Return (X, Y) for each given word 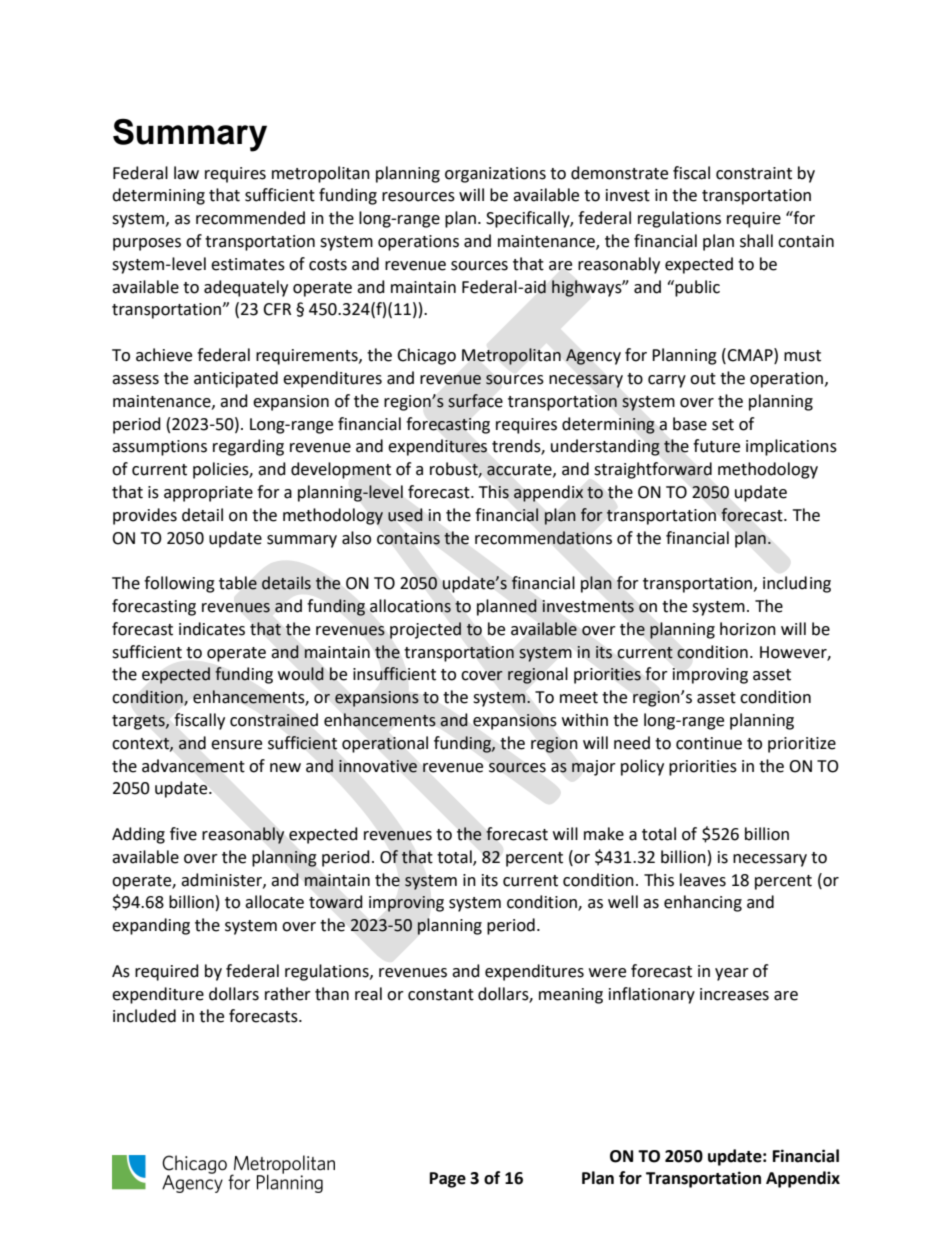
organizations (495, 175)
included (144, 1016)
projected (425, 630)
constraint (754, 173)
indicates (212, 629)
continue (709, 743)
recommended (250, 218)
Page (448, 1180)
